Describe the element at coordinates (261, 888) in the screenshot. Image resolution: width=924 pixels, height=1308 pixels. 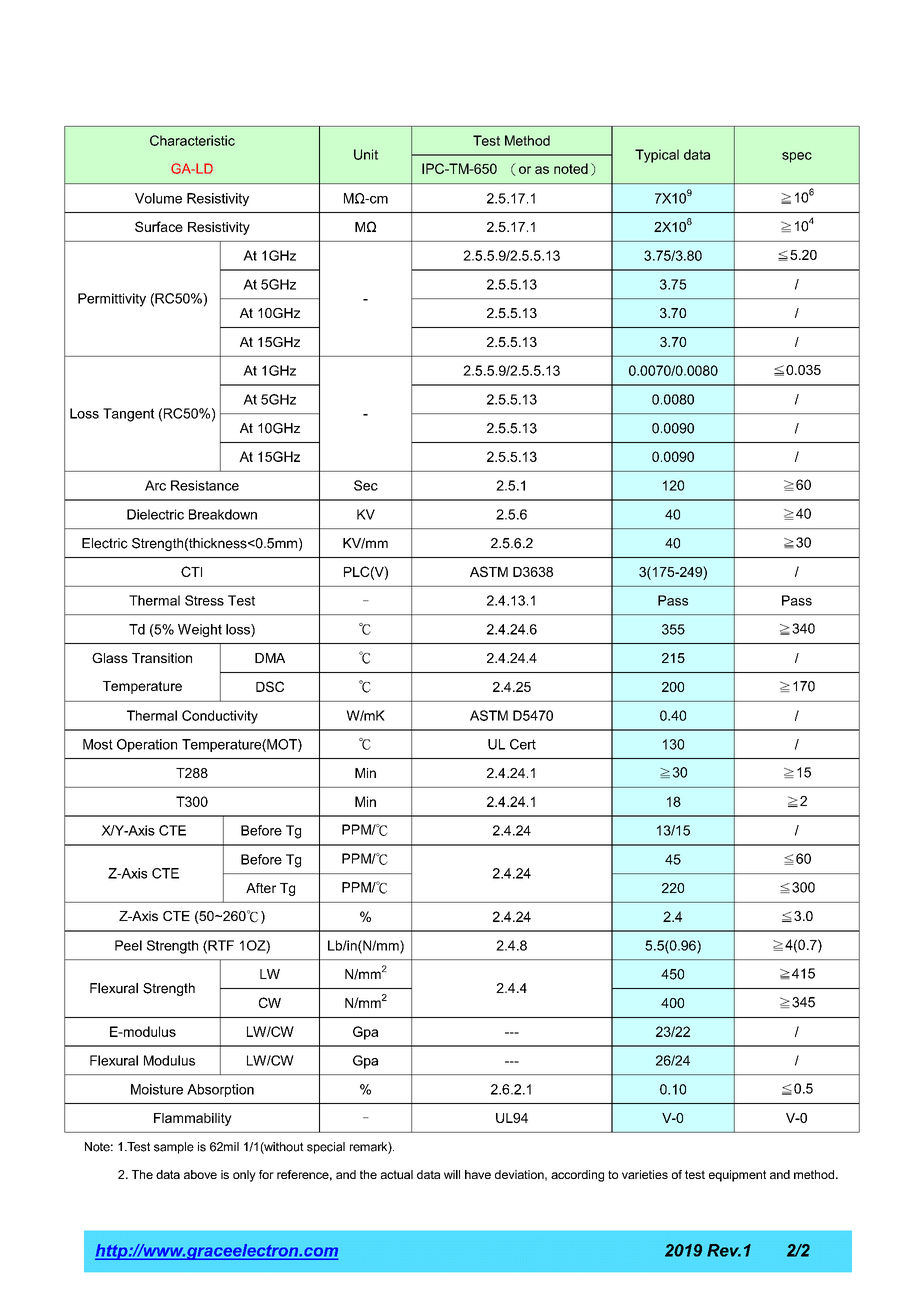
I see `After` at that location.
